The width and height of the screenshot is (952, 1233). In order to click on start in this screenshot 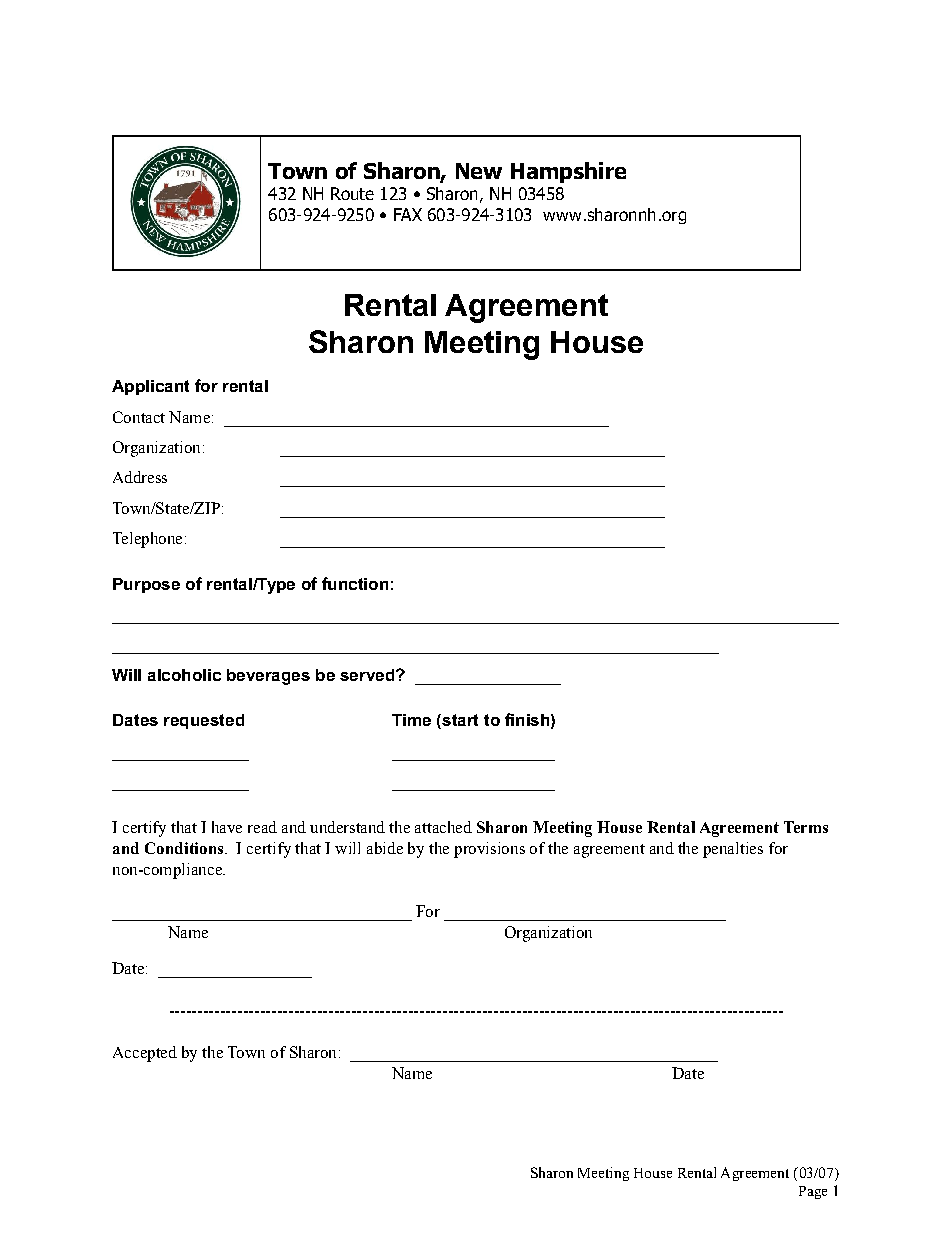, I will do `click(459, 721)`.
